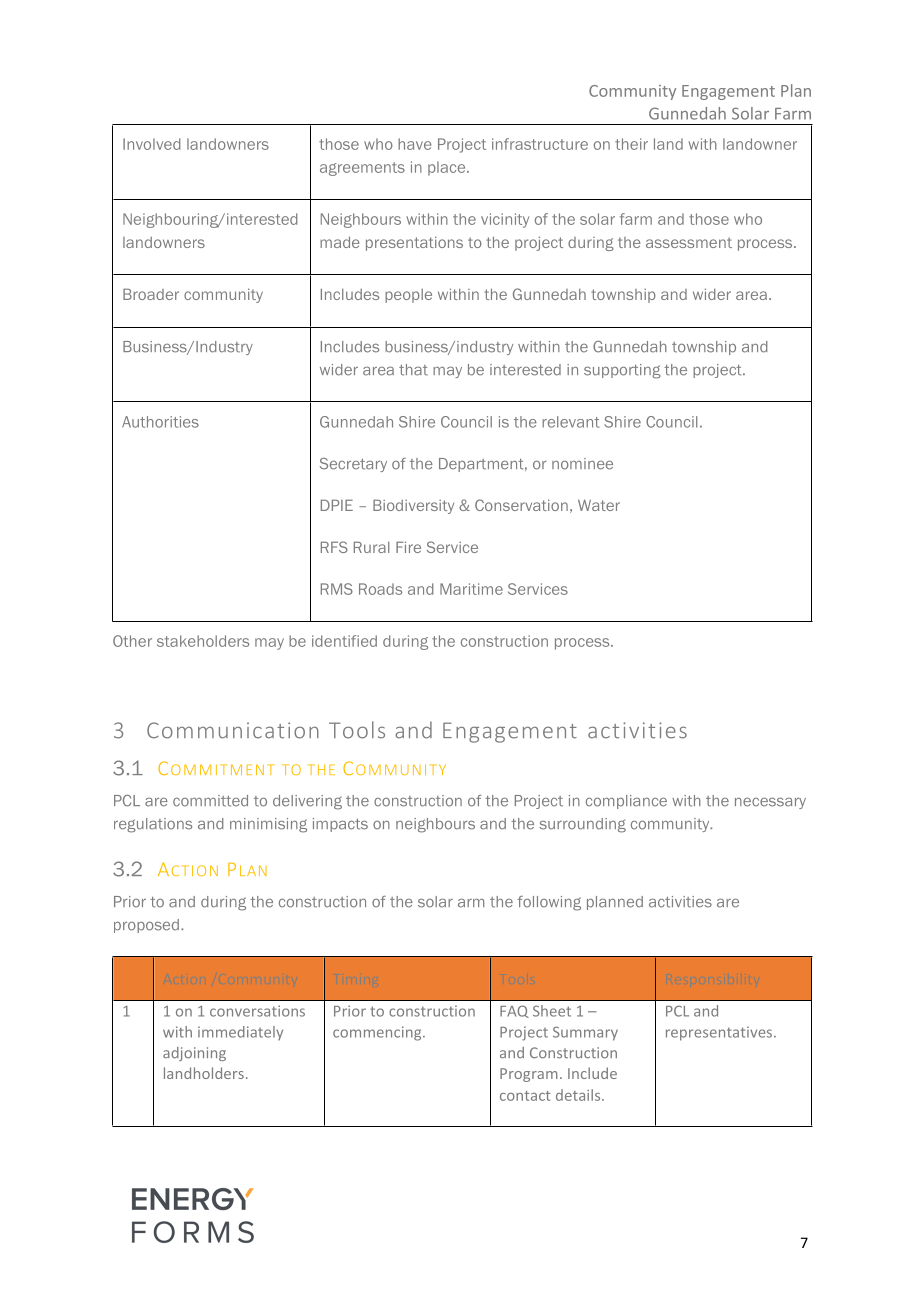 The width and height of the image is (924, 1308). What do you see at coordinates (194, 1054) in the image?
I see `adjoining` at bounding box center [194, 1054].
